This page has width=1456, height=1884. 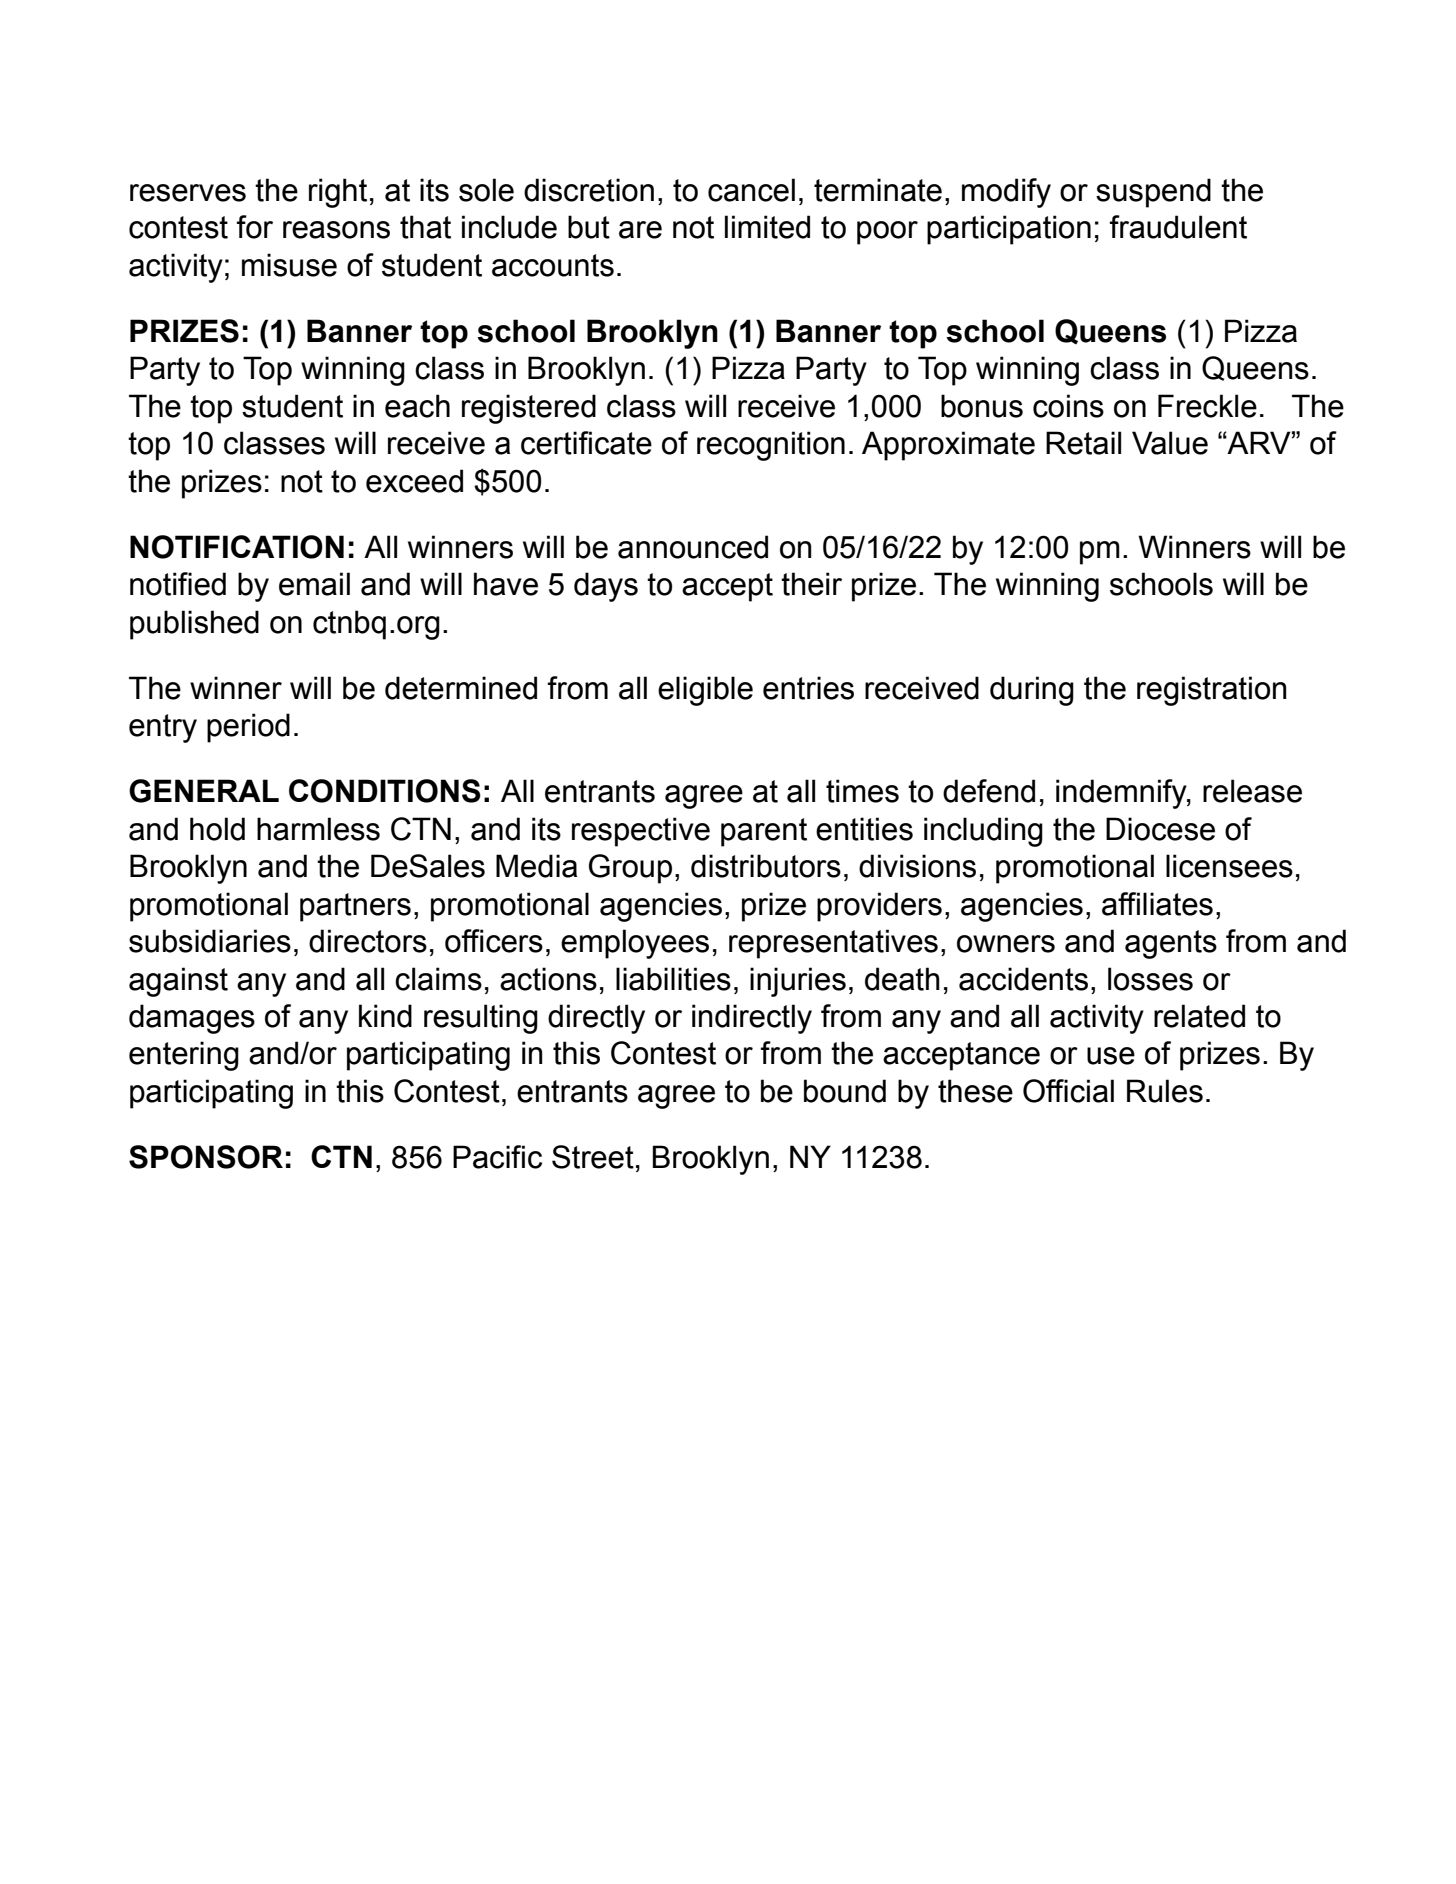 What do you see at coordinates (1083, 443) in the page?
I see `Retail` at bounding box center [1083, 443].
